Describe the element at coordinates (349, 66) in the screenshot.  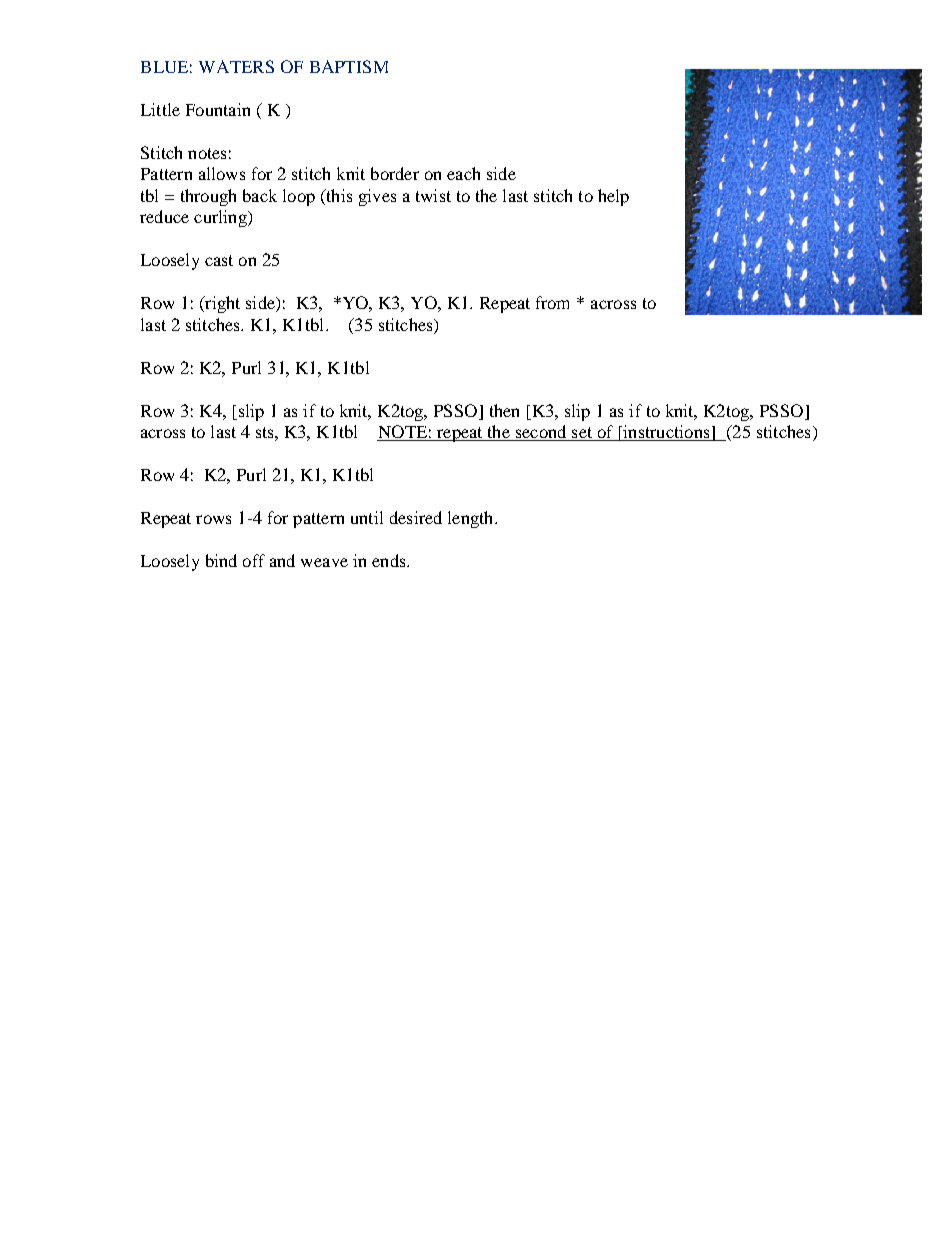
I see `BAPTISM` at that location.
